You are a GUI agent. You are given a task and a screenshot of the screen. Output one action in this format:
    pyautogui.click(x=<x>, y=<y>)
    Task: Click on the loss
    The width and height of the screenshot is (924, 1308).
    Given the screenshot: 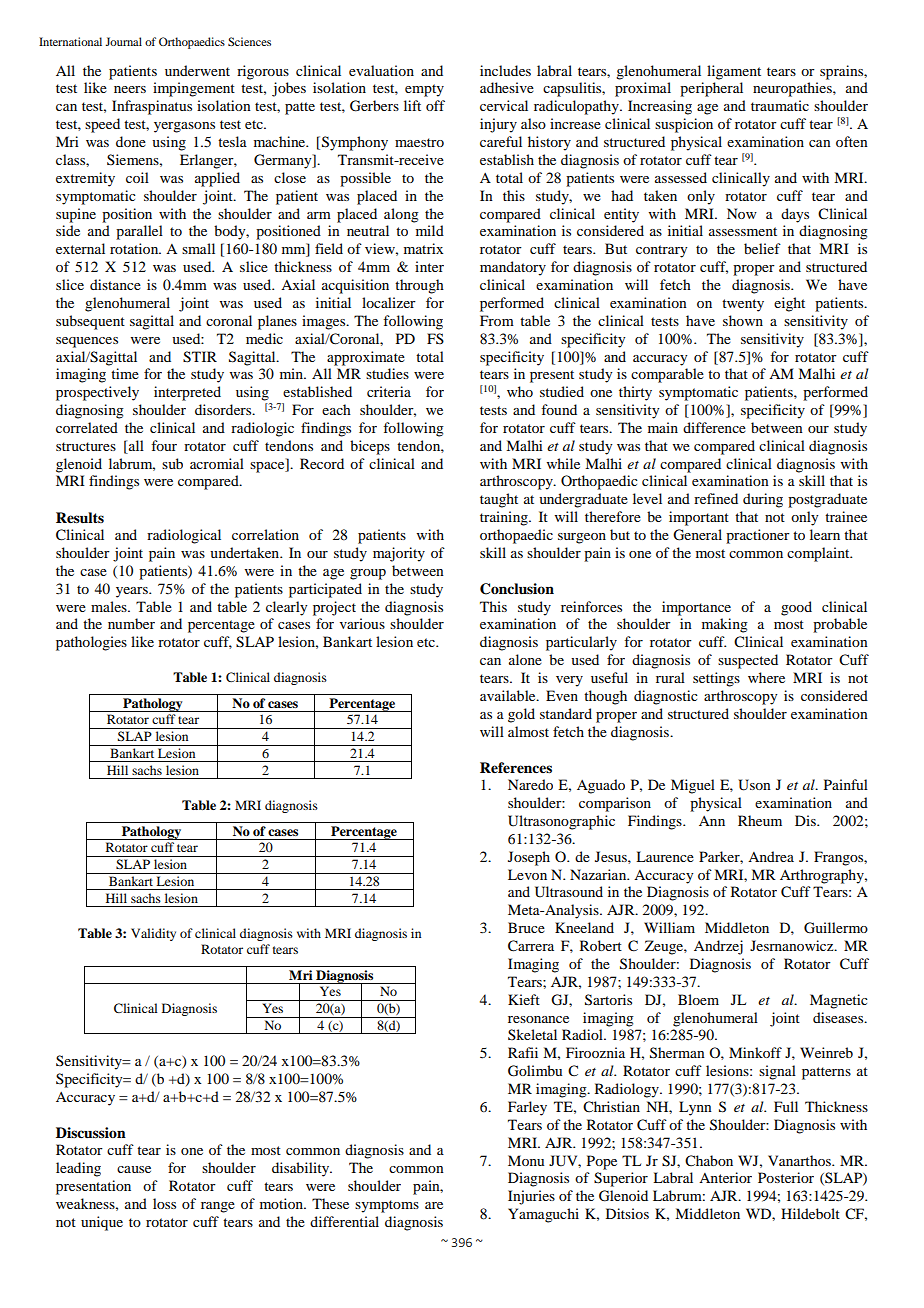 What is the action you would take?
    pyautogui.click(x=164, y=1203)
